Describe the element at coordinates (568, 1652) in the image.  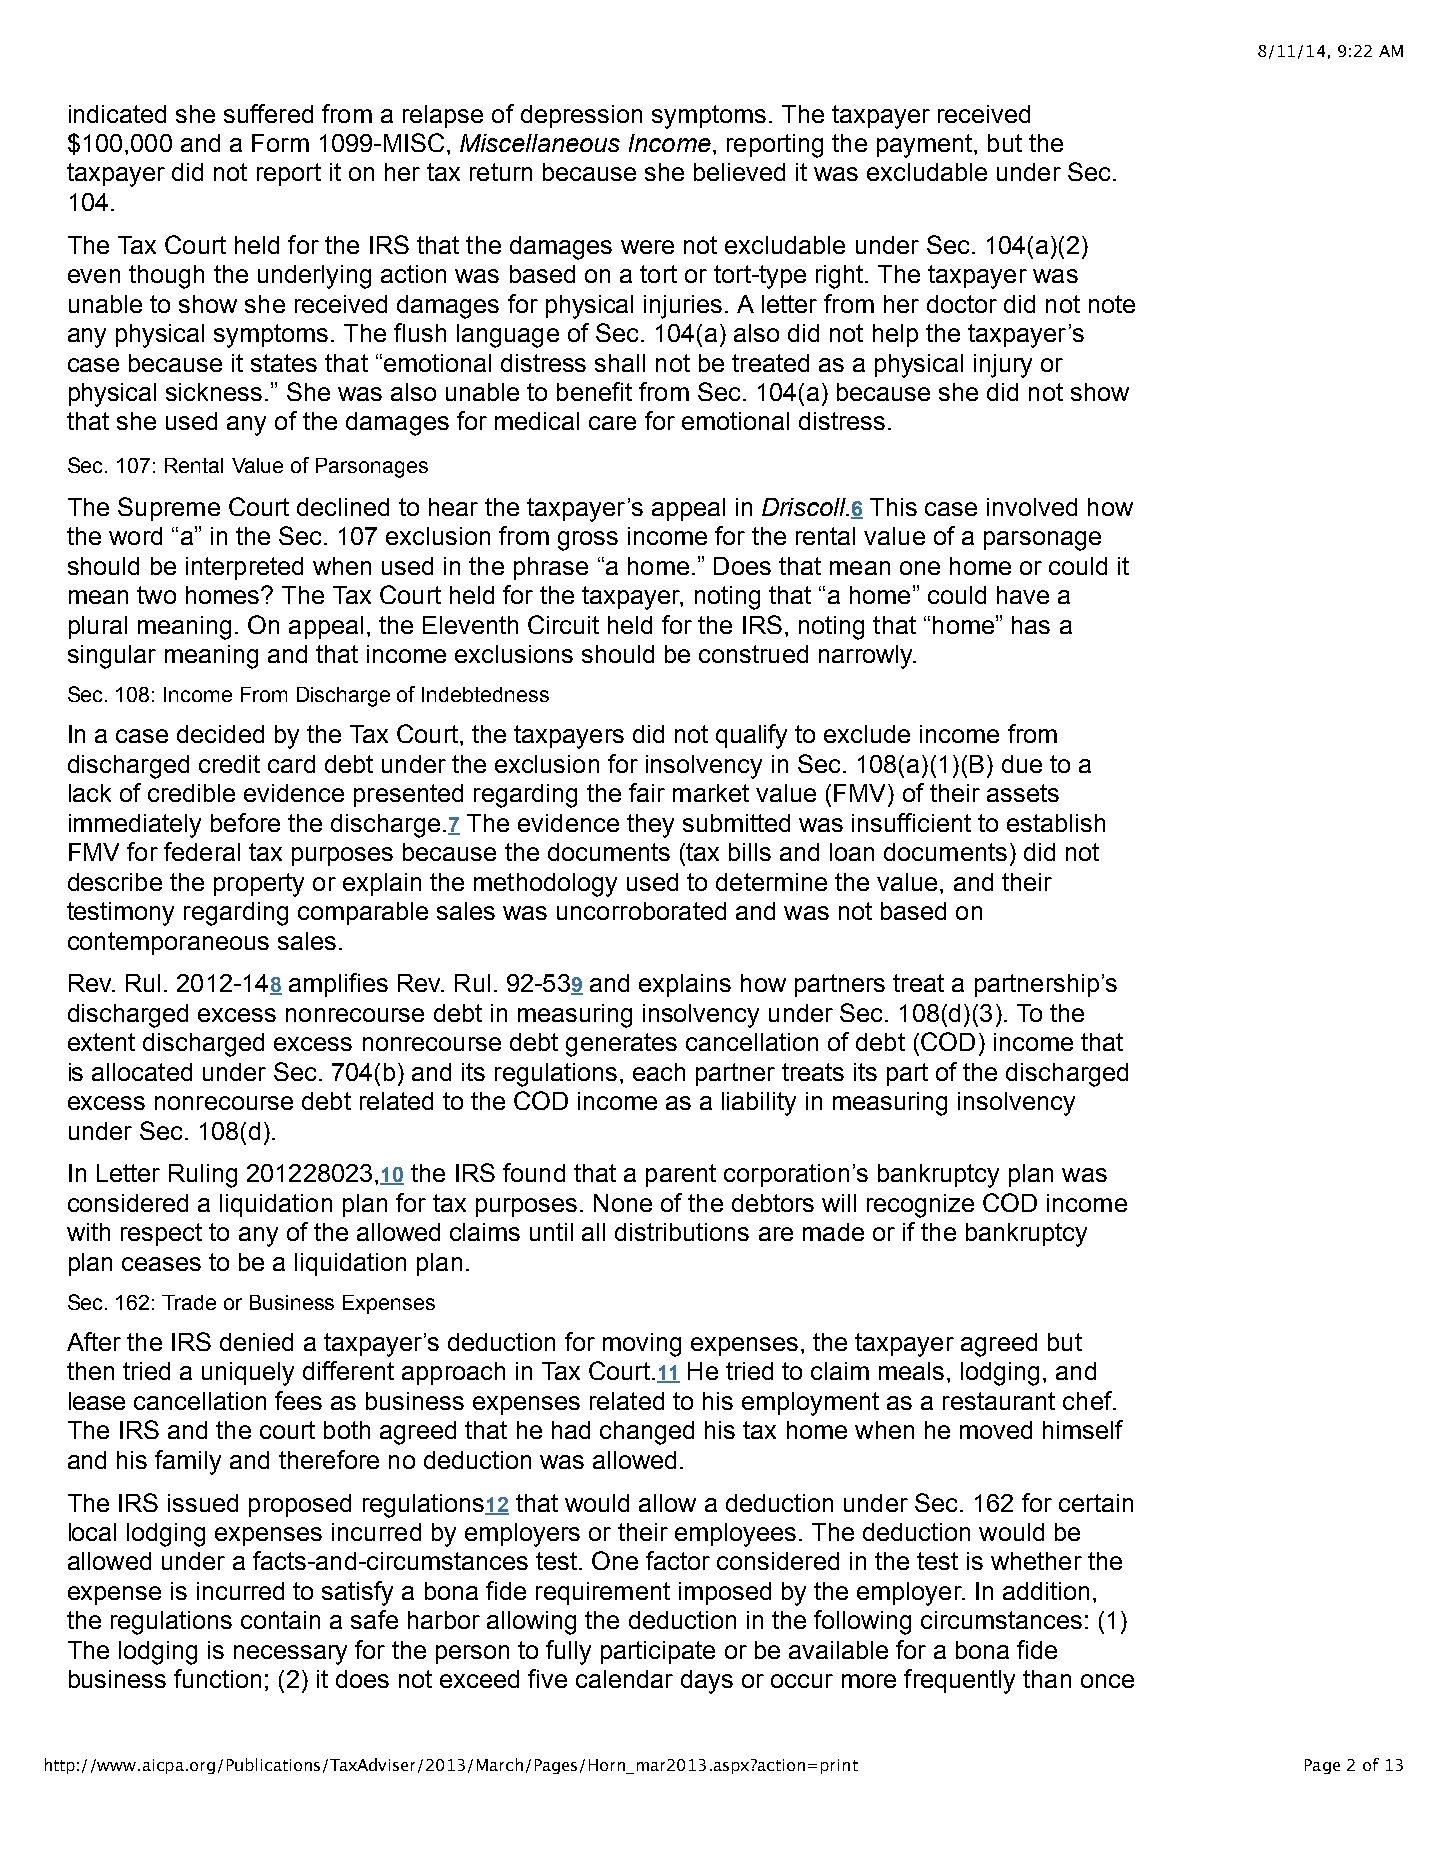
I see `fully` at that location.
